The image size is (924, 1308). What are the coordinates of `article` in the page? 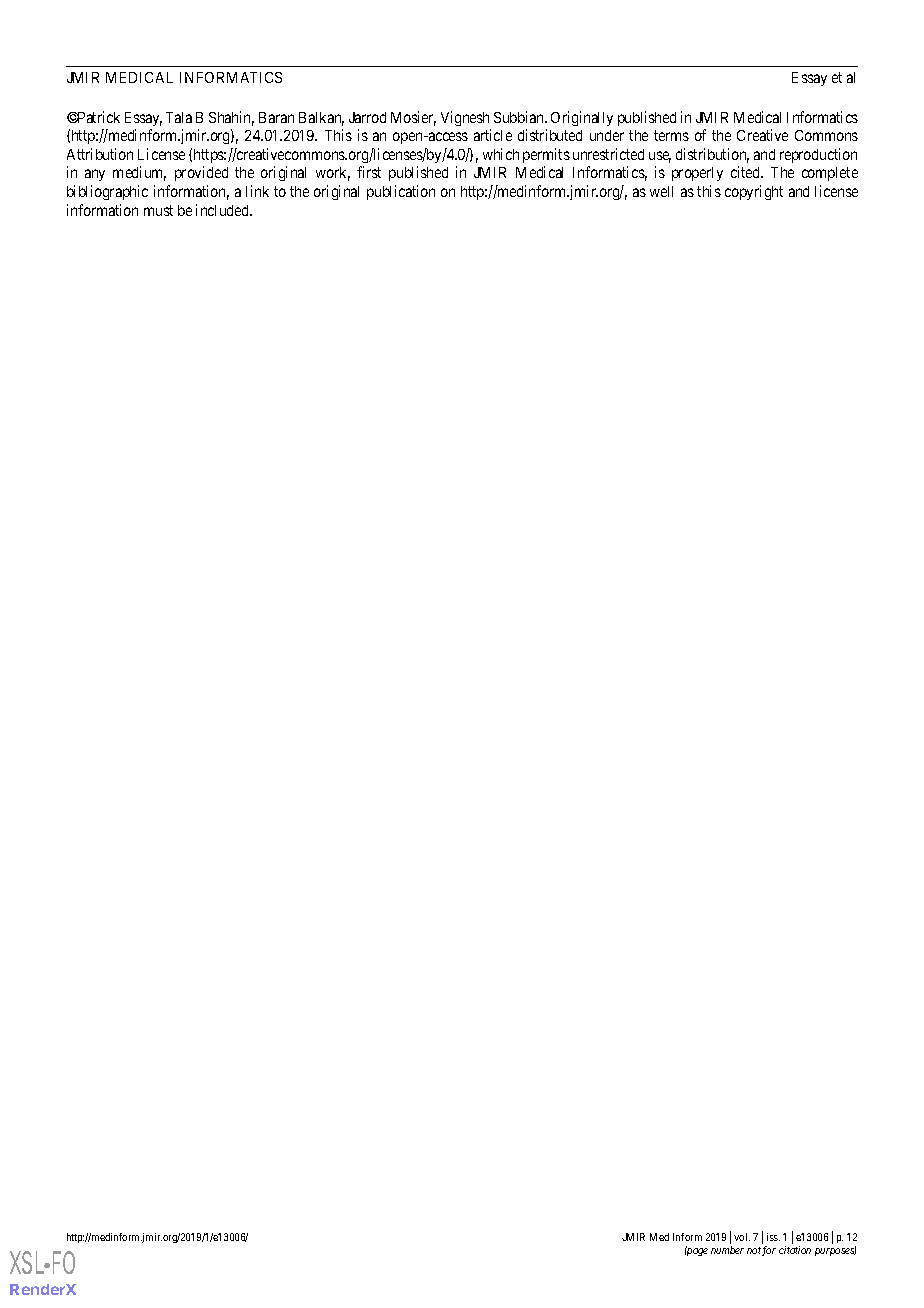 It's located at (493, 135).
